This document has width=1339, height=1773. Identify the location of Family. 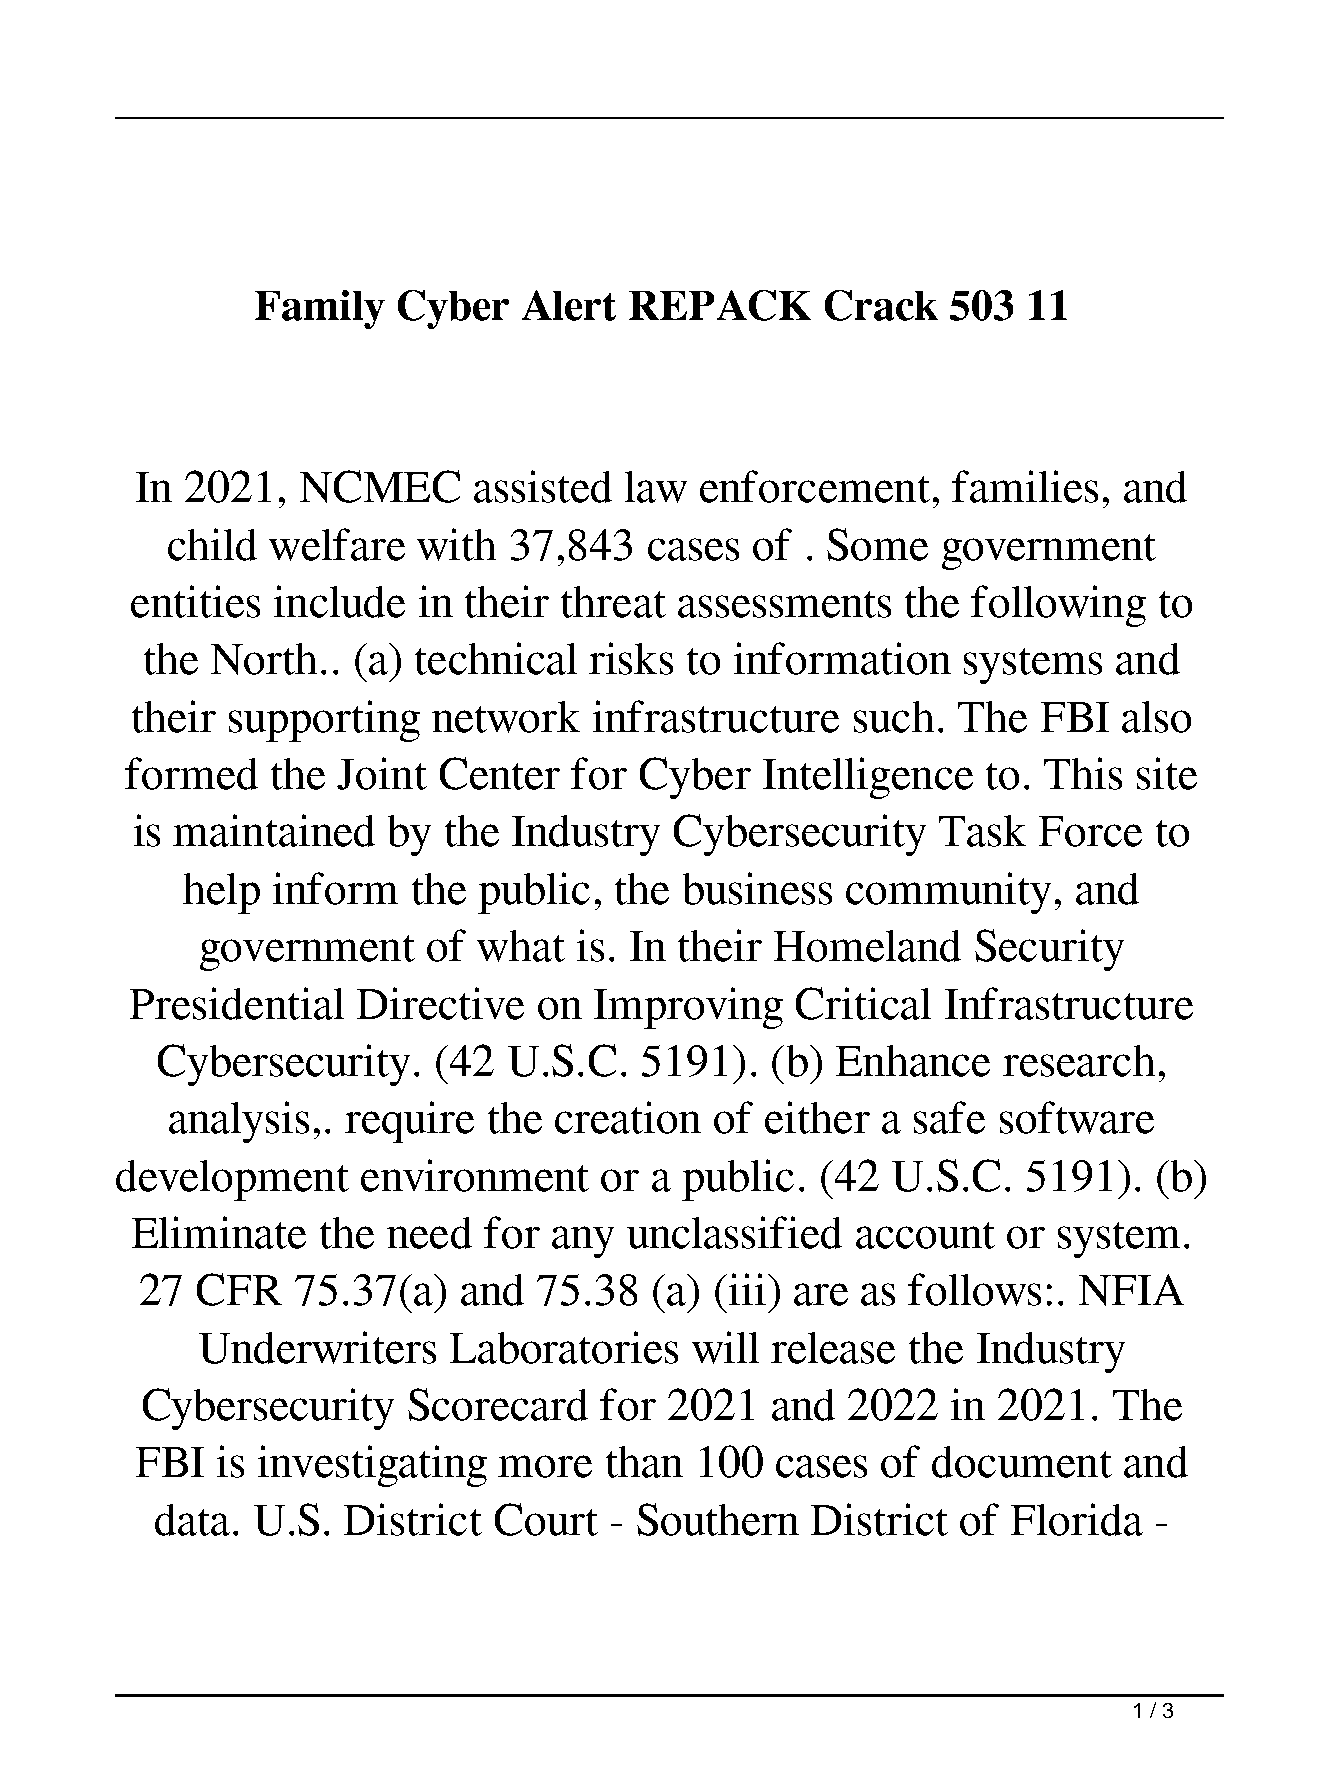
(320, 309).
